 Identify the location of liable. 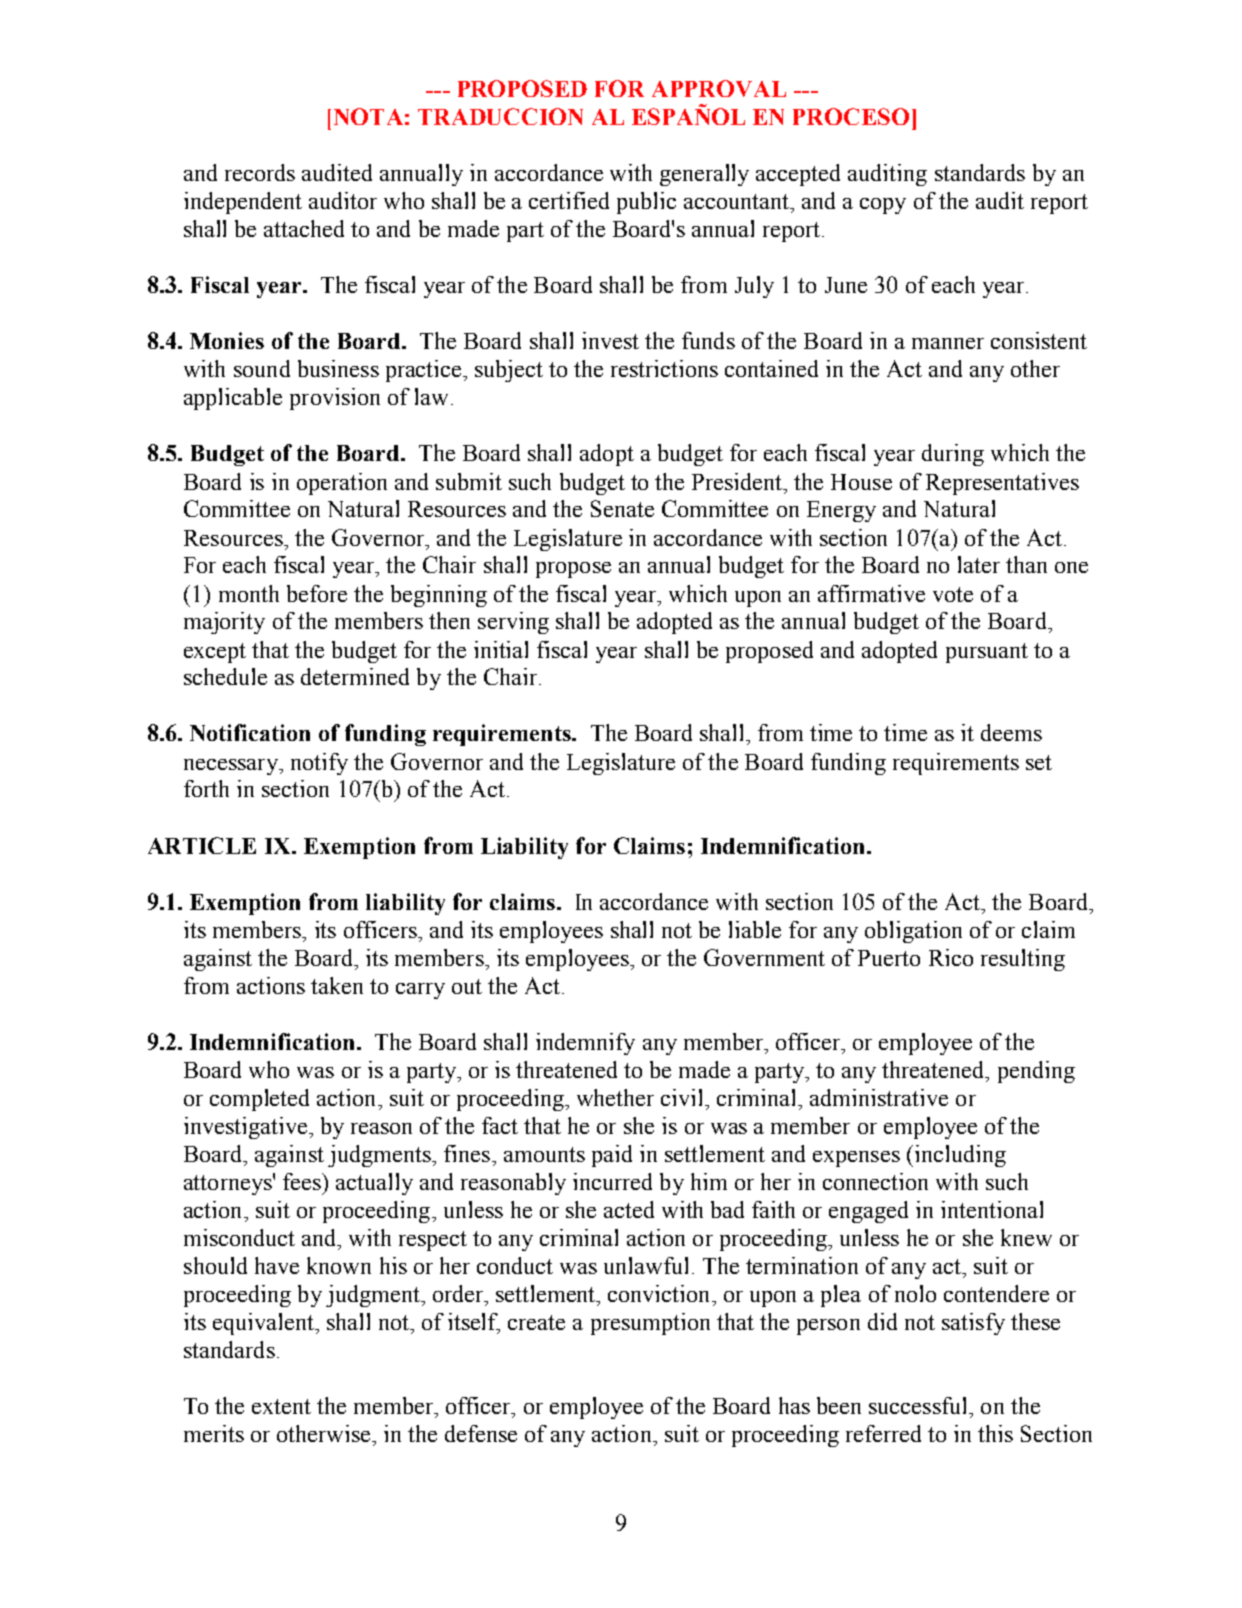
(755, 929).
